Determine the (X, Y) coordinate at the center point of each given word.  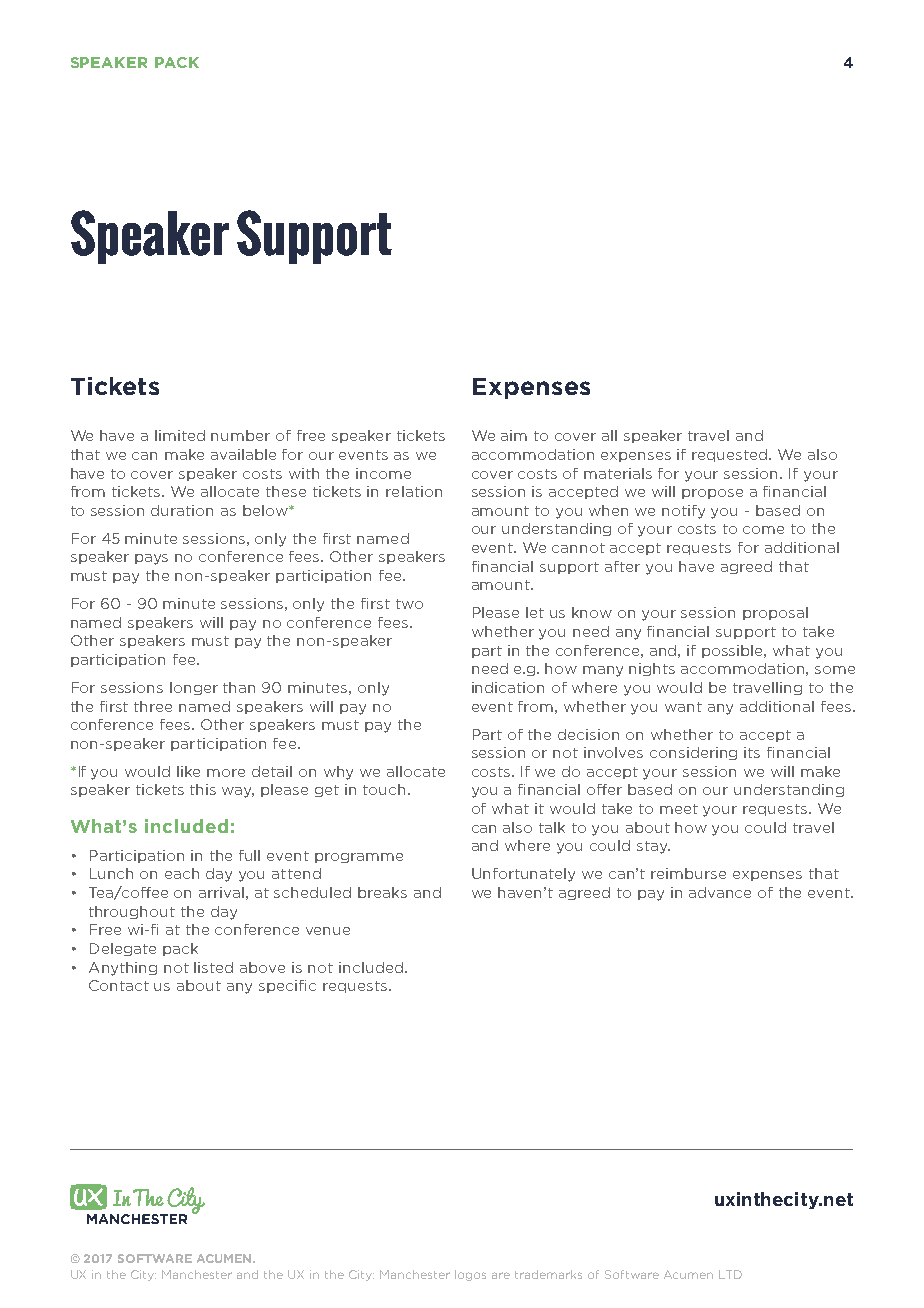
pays (151, 559)
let (535, 612)
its (752, 752)
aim (514, 435)
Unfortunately (523, 875)
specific (287, 986)
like (188, 771)
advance (720, 892)
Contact (119, 985)
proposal (775, 613)
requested (731, 455)
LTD (730, 1274)
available (243, 454)
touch (386, 789)
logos (470, 1275)
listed (213, 967)
